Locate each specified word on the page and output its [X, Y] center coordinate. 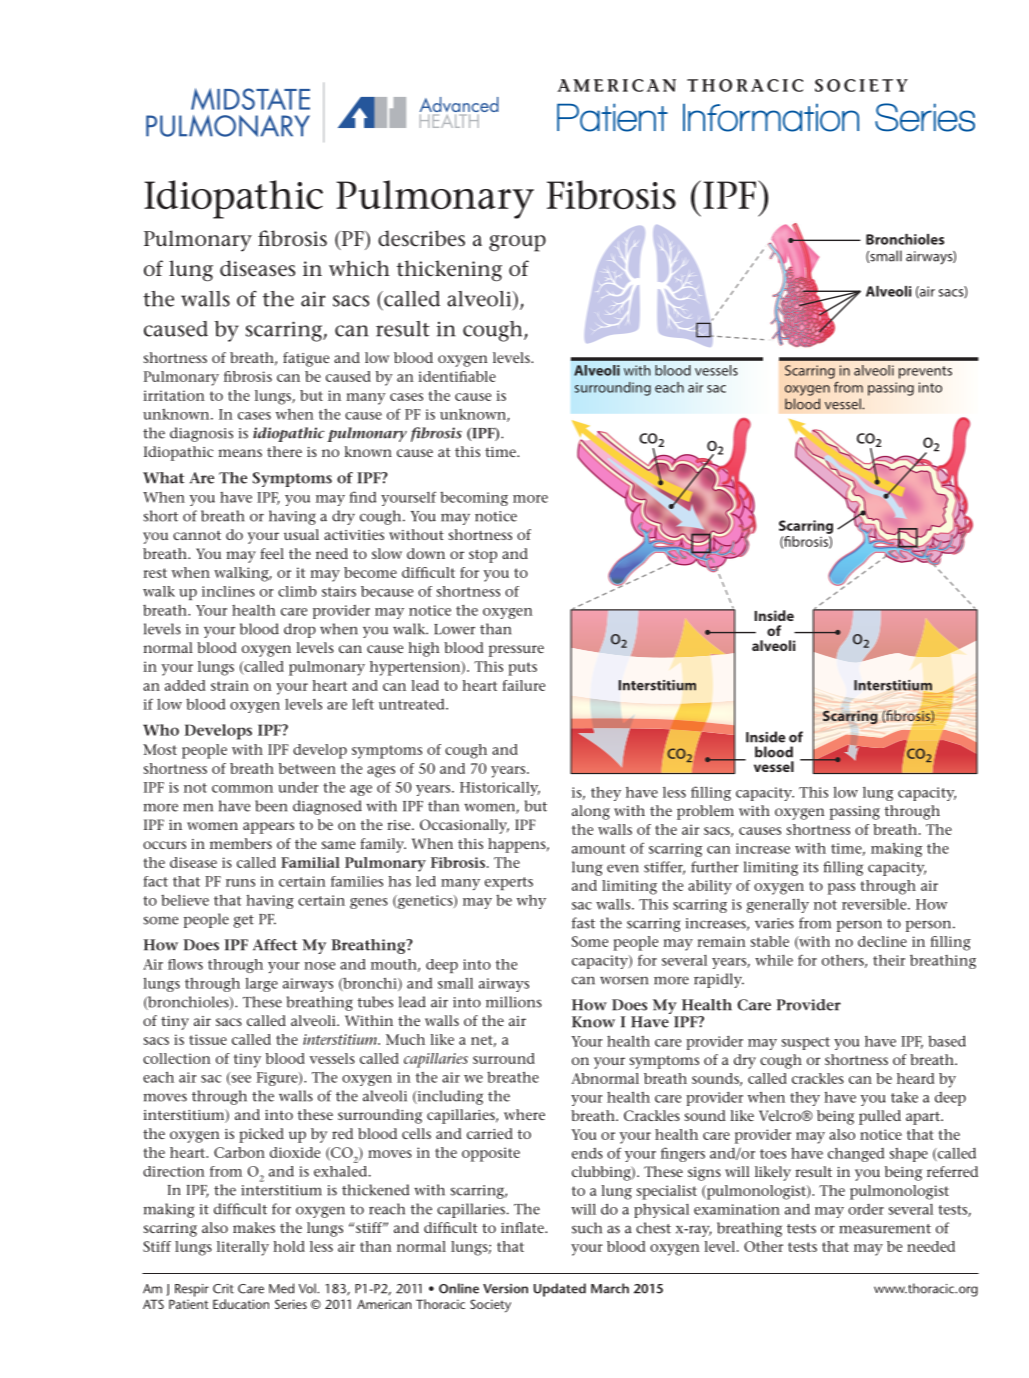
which [359, 268]
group [517, 243]
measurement [885, 1229]
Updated [560, 1290]
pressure [516, 651]
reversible [875, 904]
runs [240, 883]
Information [771, 117]
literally [243, 1248]
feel [272, 553]
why [531, 902]
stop [483, 556]
